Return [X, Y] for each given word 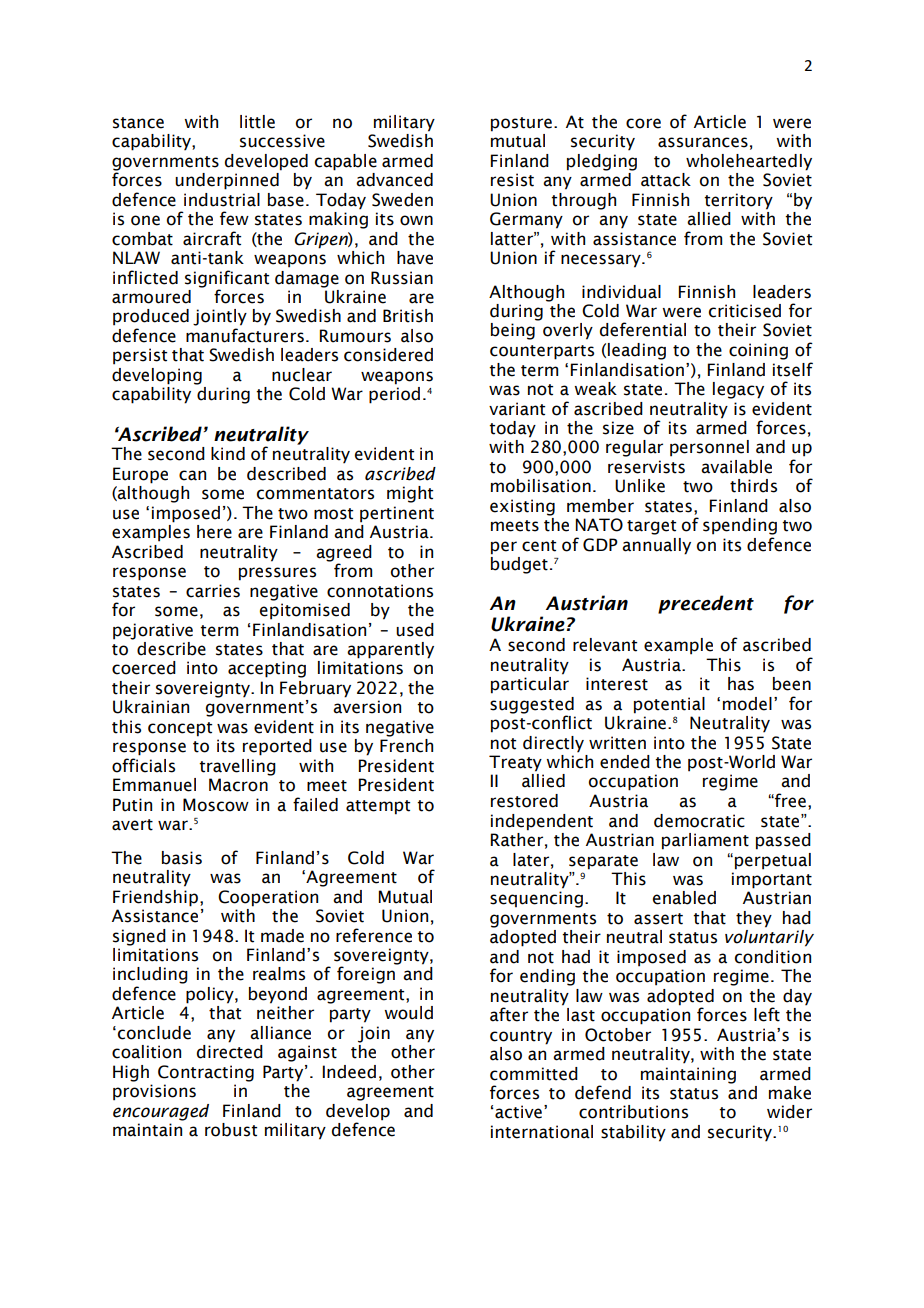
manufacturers [245, 335]
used [415, 630]
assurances [703, 142]
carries [213, 591]
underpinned [228, 180]
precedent [706, 604]
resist [512, 180]
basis [182, 858]
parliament [705, 841]
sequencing [536, 899]
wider [789, 1112]
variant [517, 409]
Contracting [206, 1073]
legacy [738, 390]
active [518, 1112]
